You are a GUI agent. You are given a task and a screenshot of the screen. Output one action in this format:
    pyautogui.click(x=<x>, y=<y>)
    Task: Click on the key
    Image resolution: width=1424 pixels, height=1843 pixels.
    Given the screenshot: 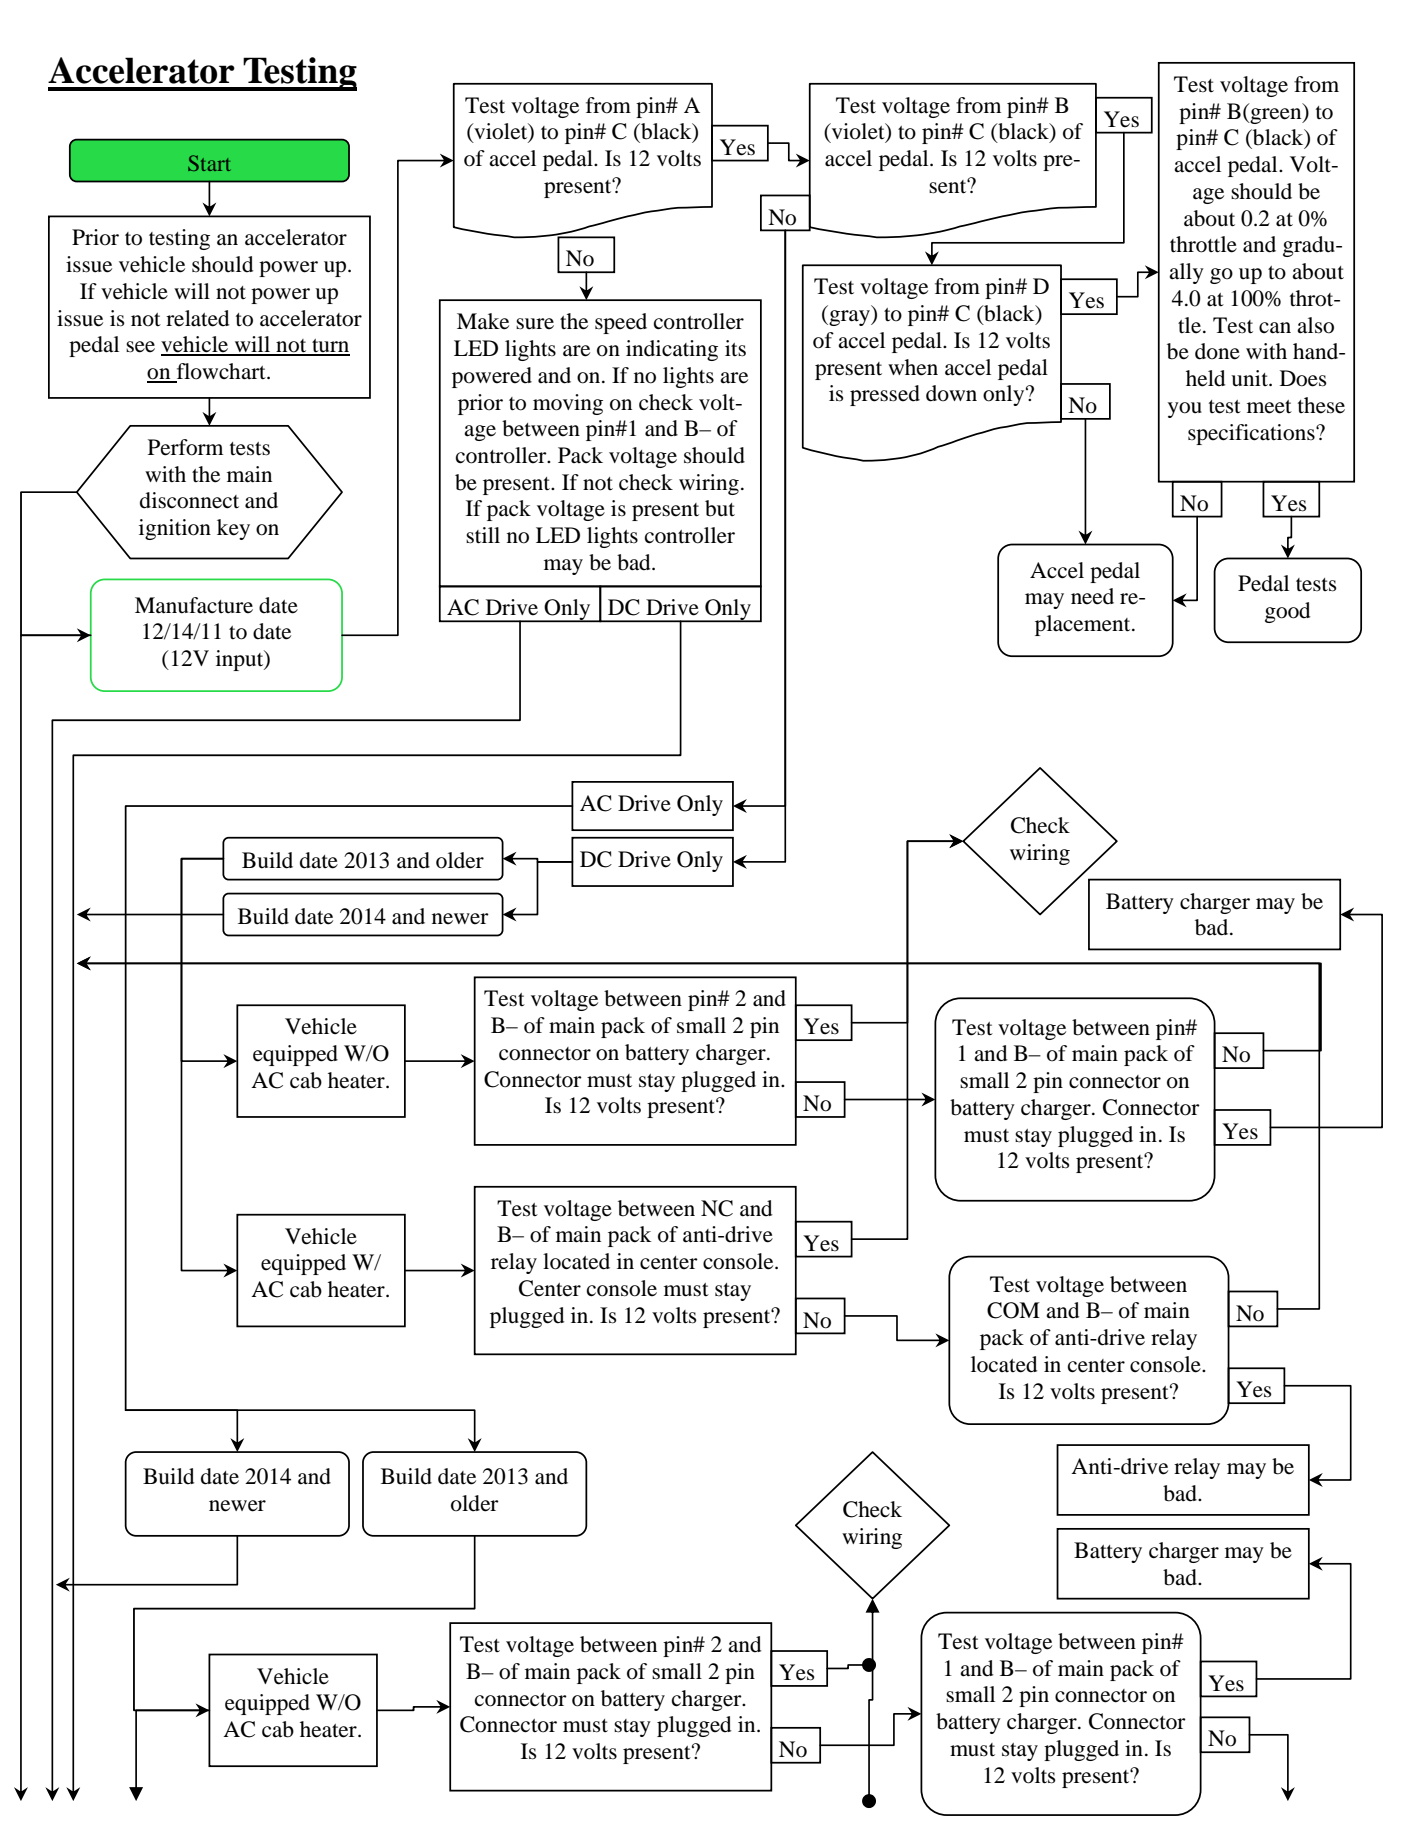 What is the action you would take?
    pyautogui.click(x=233, y=529)
